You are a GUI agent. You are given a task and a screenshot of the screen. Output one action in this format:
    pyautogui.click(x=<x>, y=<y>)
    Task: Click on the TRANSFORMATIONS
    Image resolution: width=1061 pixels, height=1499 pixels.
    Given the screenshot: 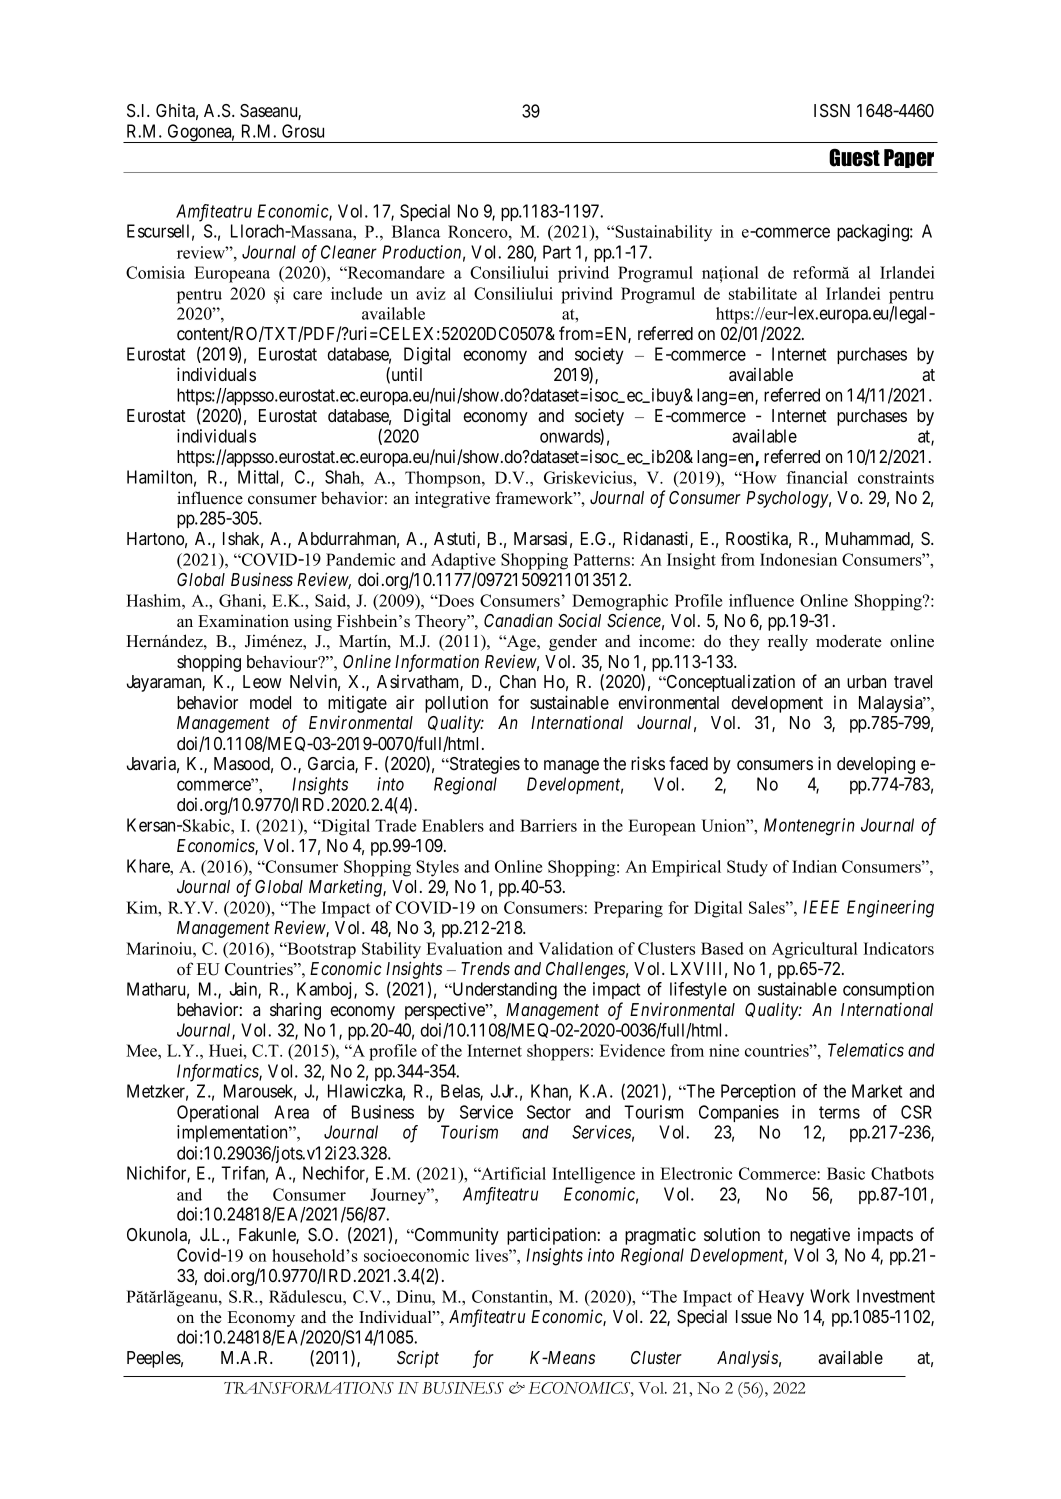 What is the action you would take?
    pyautogui.click(x=309, y=1388)
